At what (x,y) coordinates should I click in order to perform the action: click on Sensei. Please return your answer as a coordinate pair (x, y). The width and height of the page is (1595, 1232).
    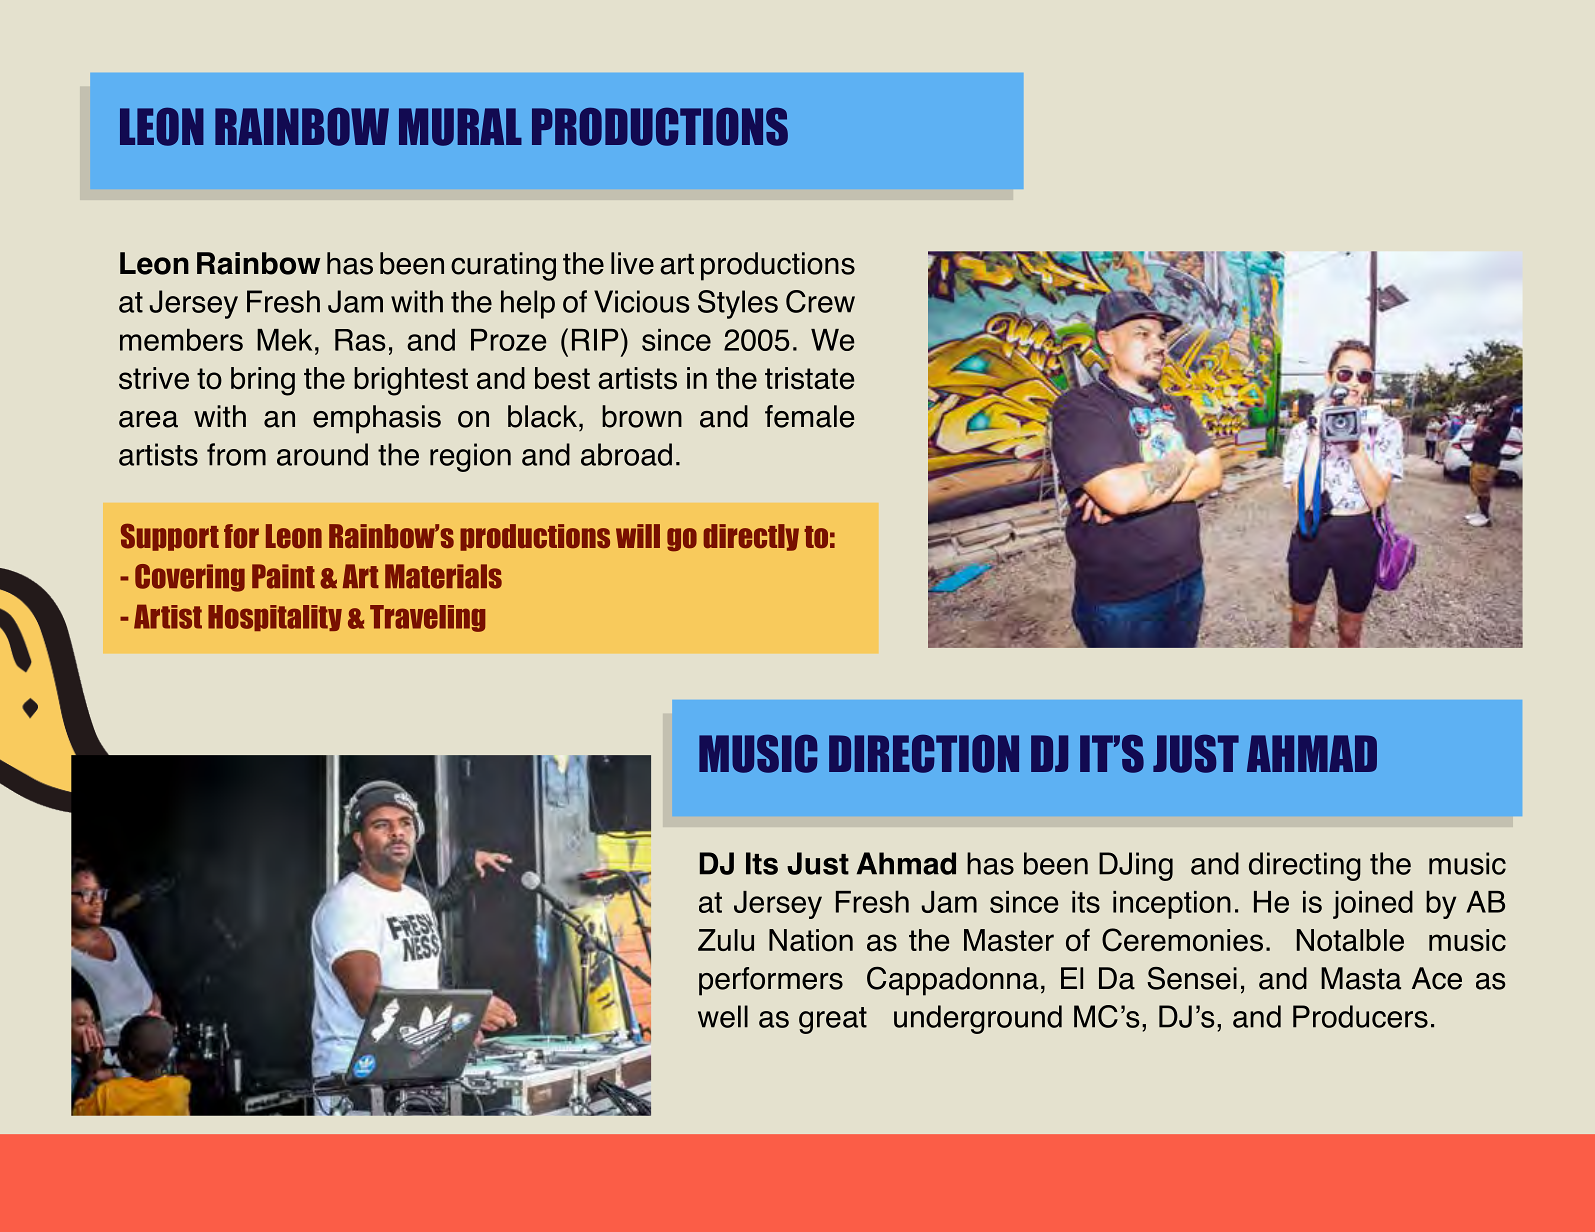
    Looking at the image, I should click on (1192, 978).
